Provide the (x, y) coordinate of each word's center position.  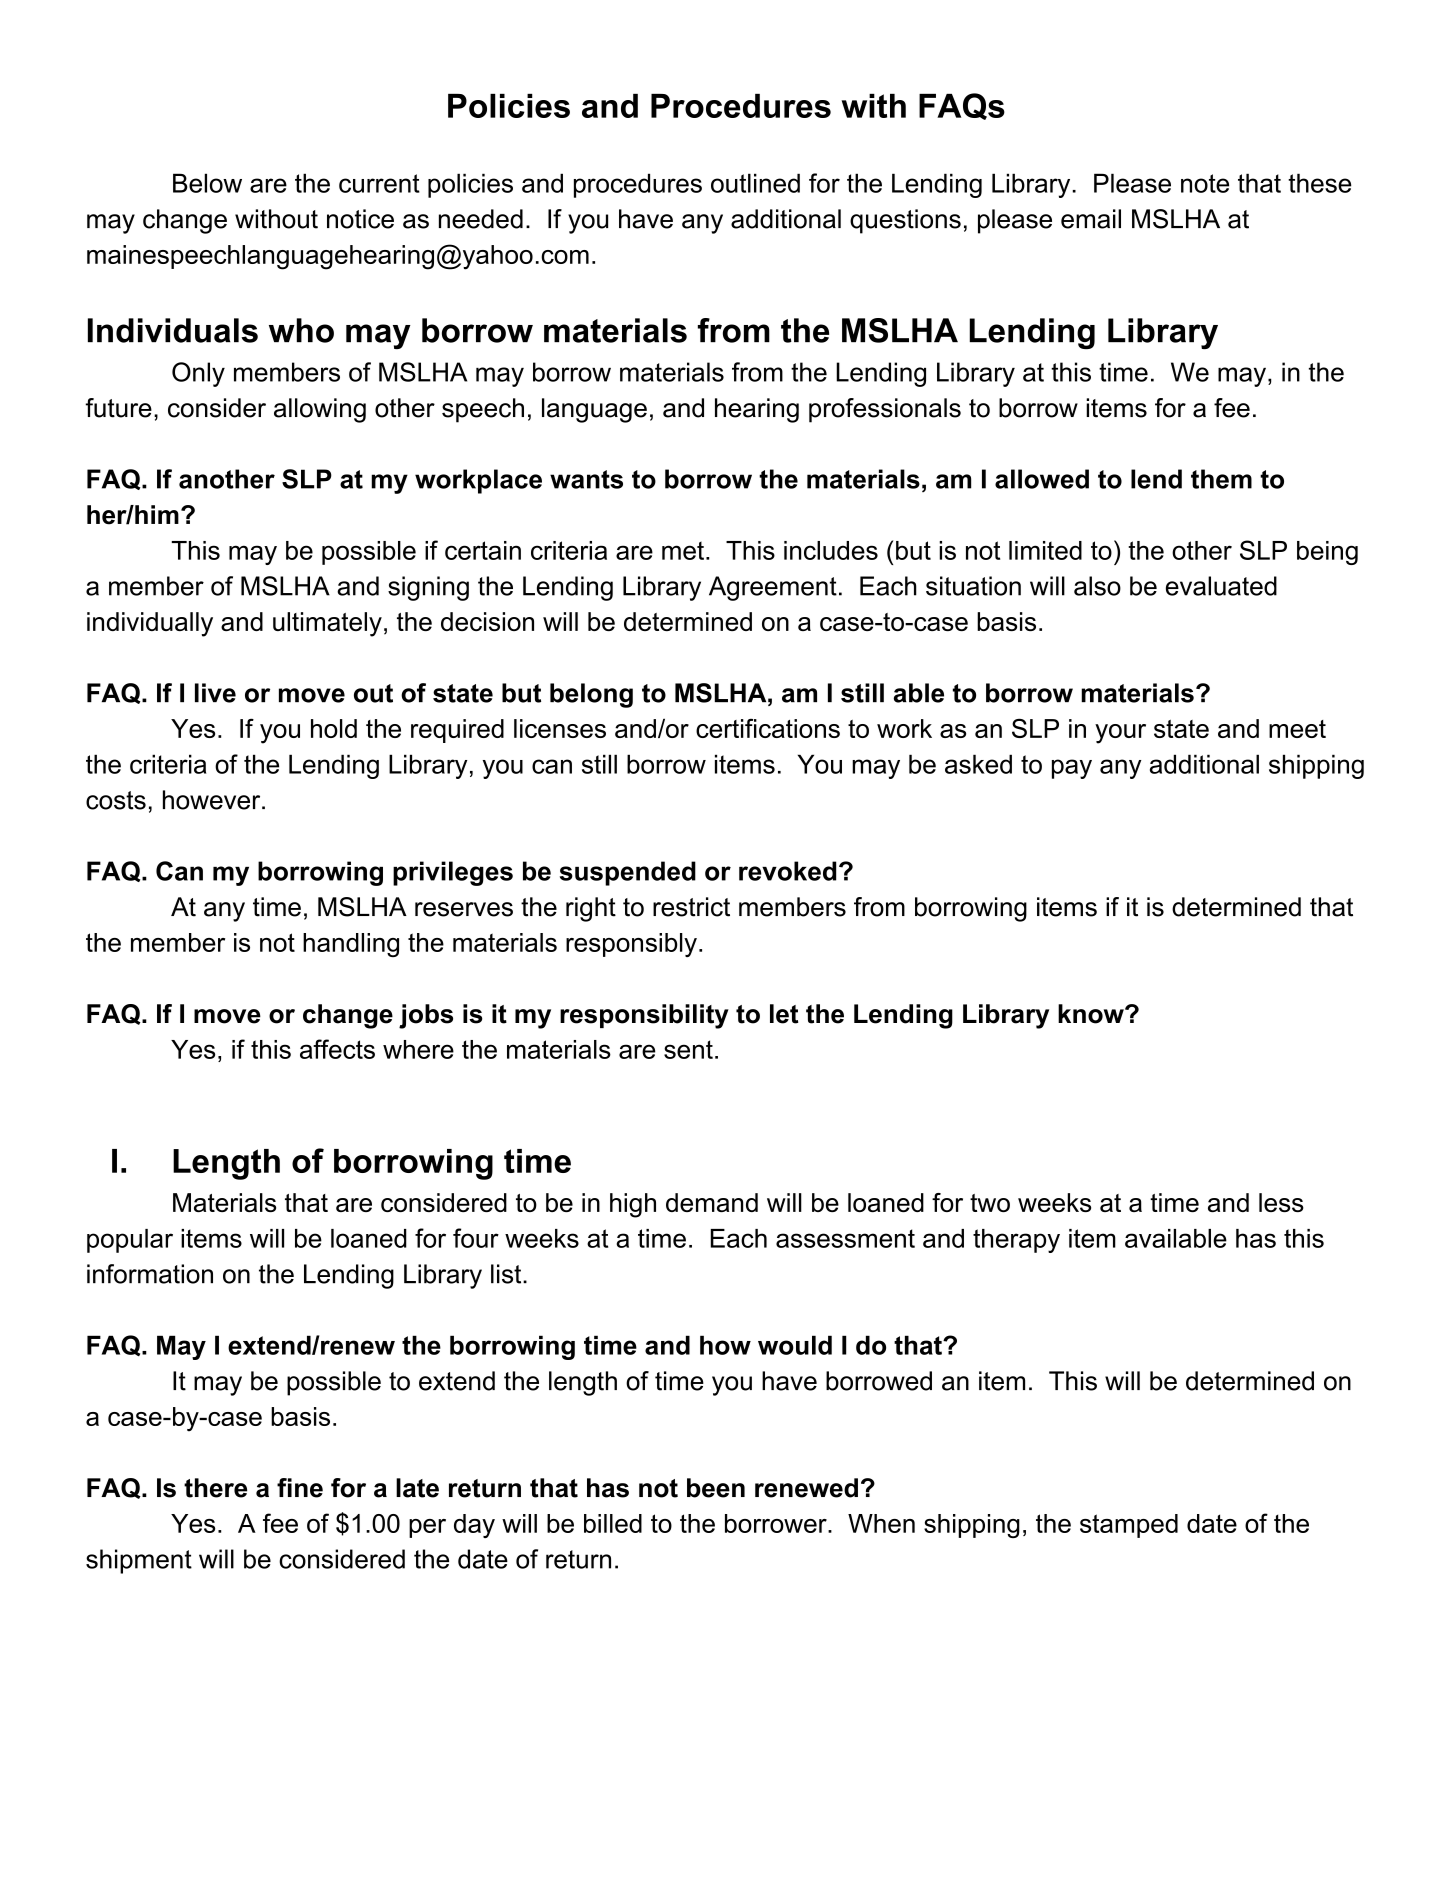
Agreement (773, 588)
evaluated (1221, 586)
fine (300, 1488)
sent (688, 1049)
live (215, 693)
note (1205, 183)
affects (337, 1049)
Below (207, 183)
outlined (755, 183)
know (1092, 1014)
